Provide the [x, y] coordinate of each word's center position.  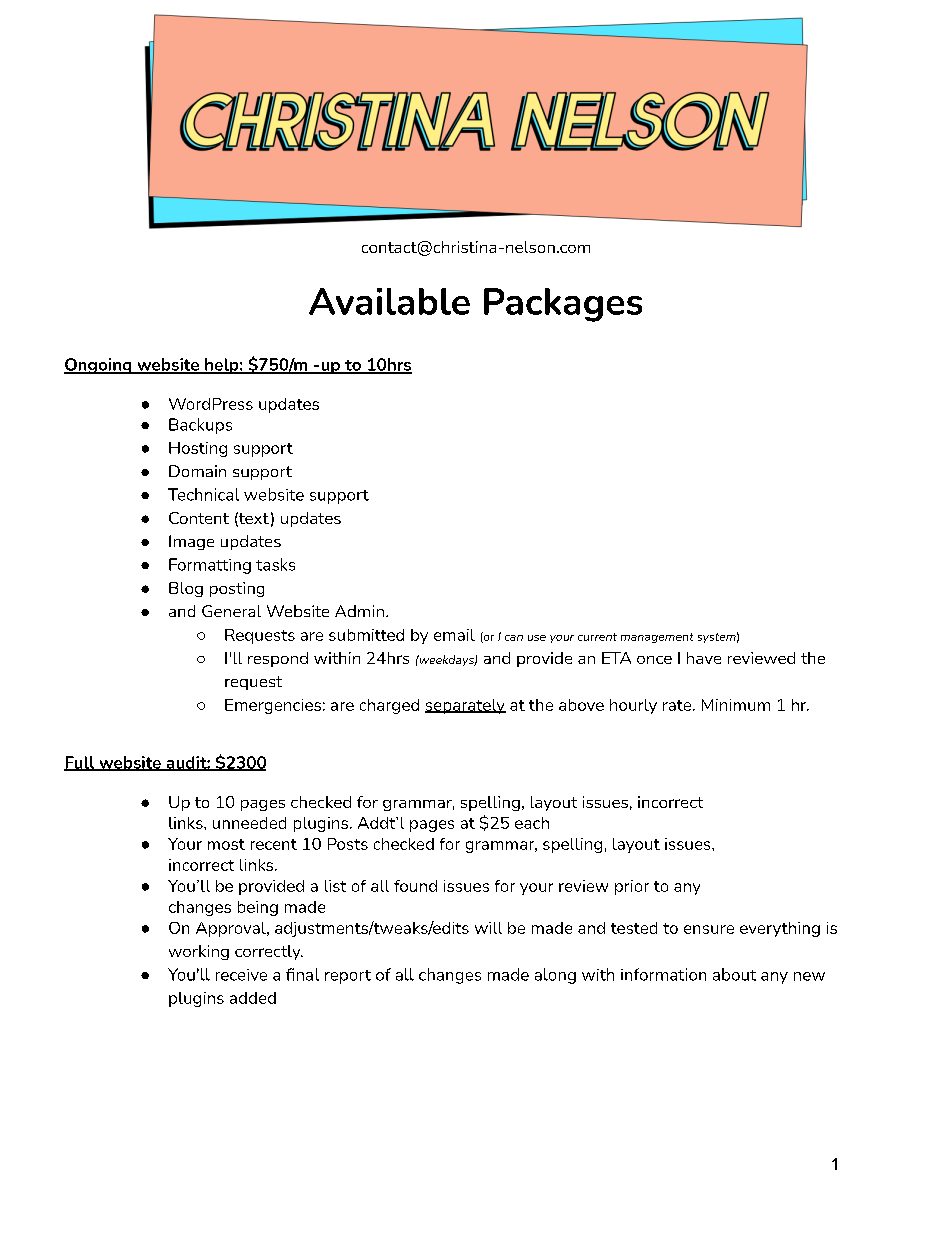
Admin [359, 611]
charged [389, 706]
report [348, 977]
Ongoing [99, 366]
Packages [563, 305]
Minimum [736, 705]
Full [80, 763]
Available [389, 301]
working [199, 952]
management [657, 638]
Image [191, 542]
